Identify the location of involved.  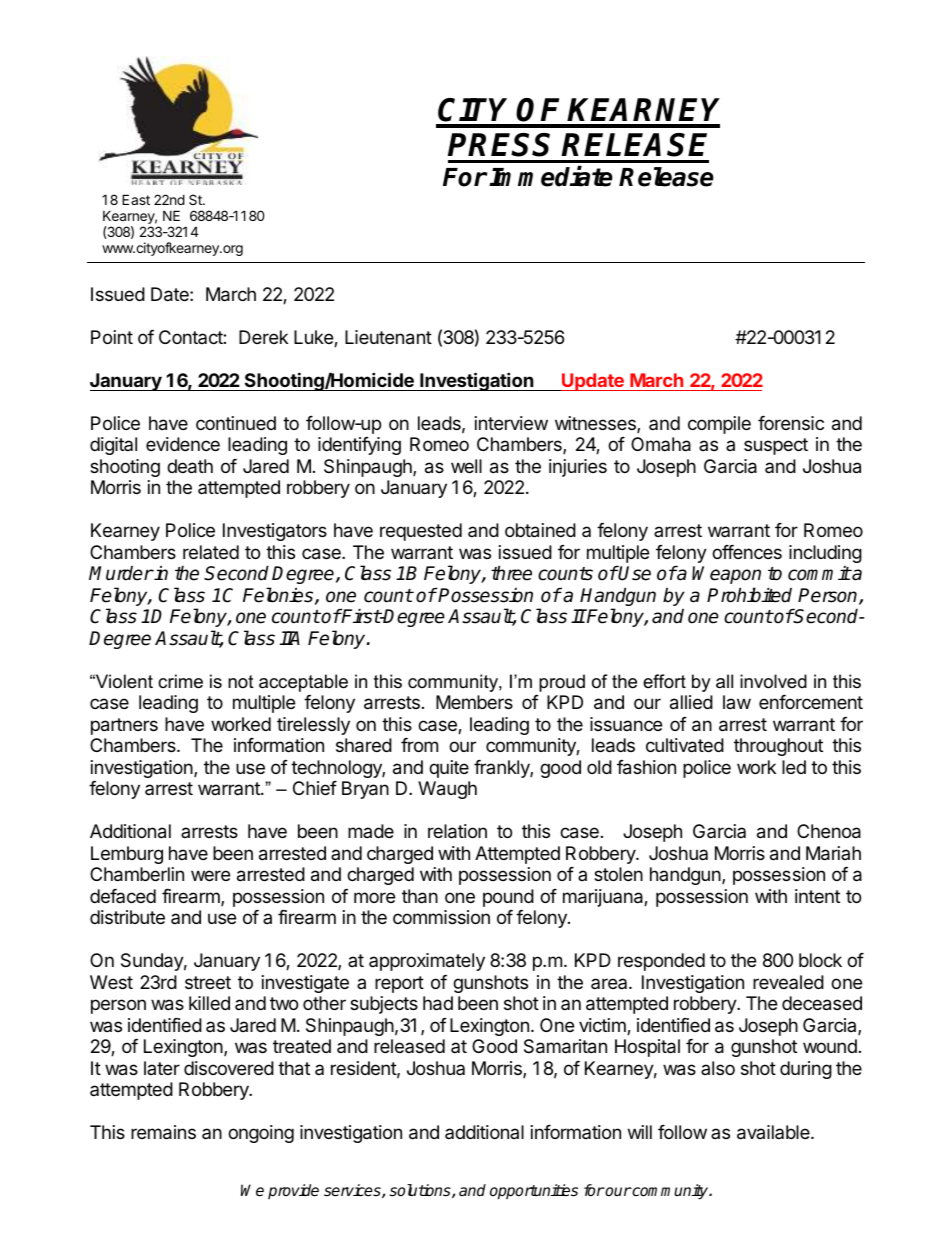
(773, 681).
